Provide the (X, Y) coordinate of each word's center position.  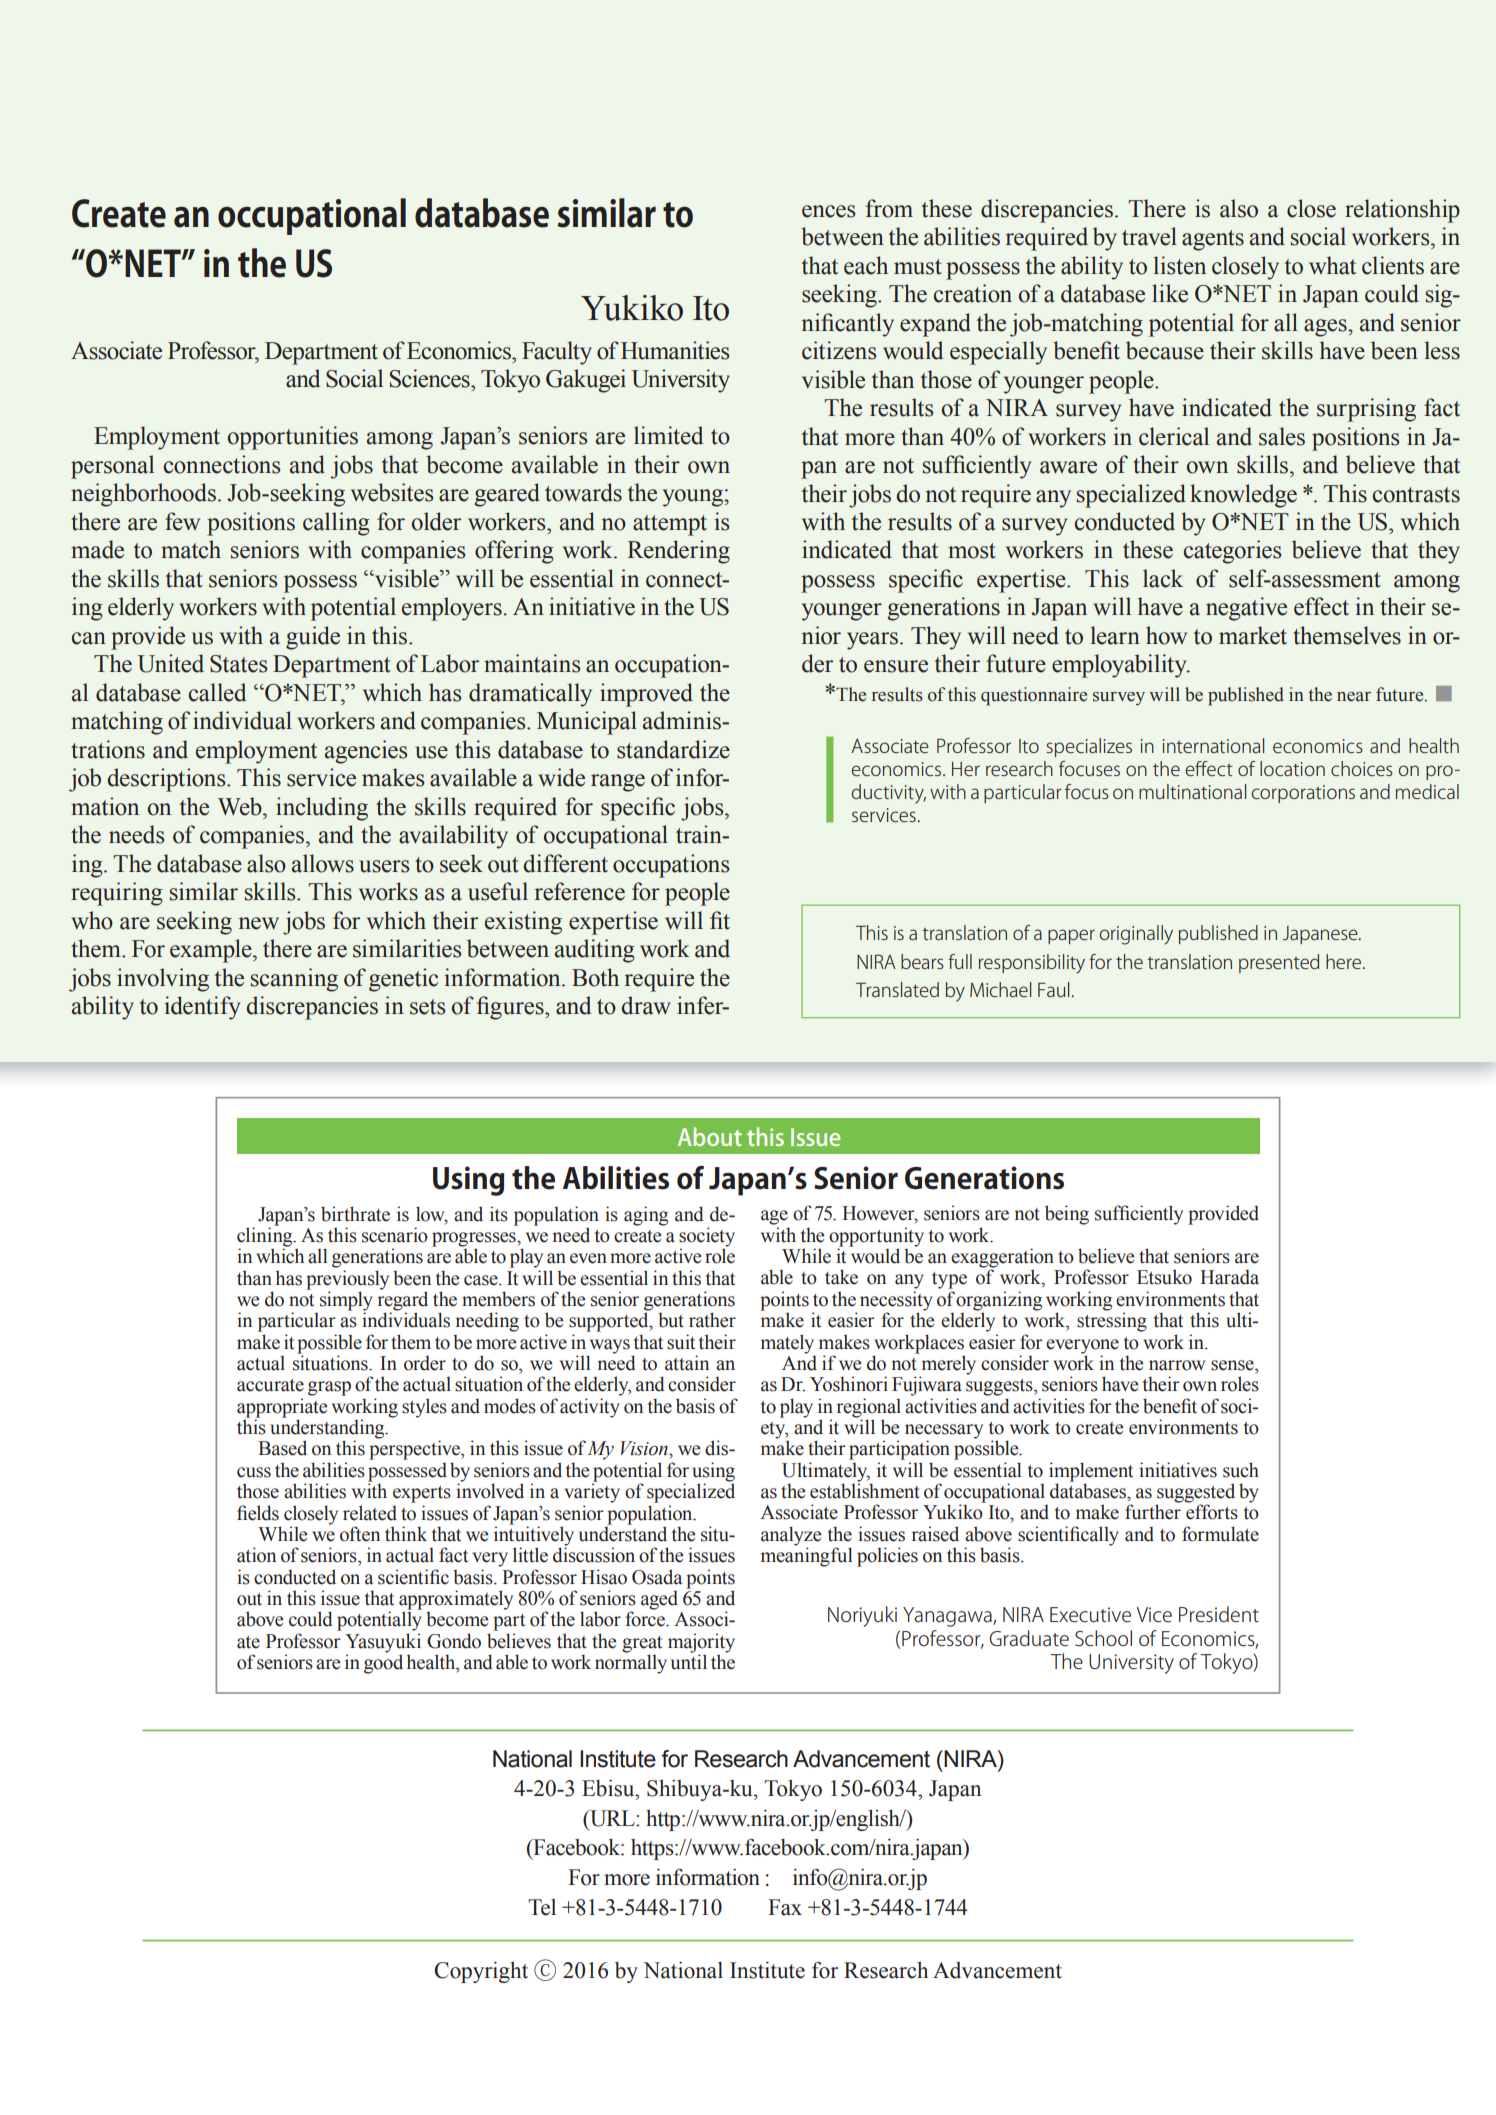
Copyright (481, 1972)
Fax (785, 1907)
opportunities (293, 438)
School (1103, 1638)
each (866, 265)
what (1332, 265)
